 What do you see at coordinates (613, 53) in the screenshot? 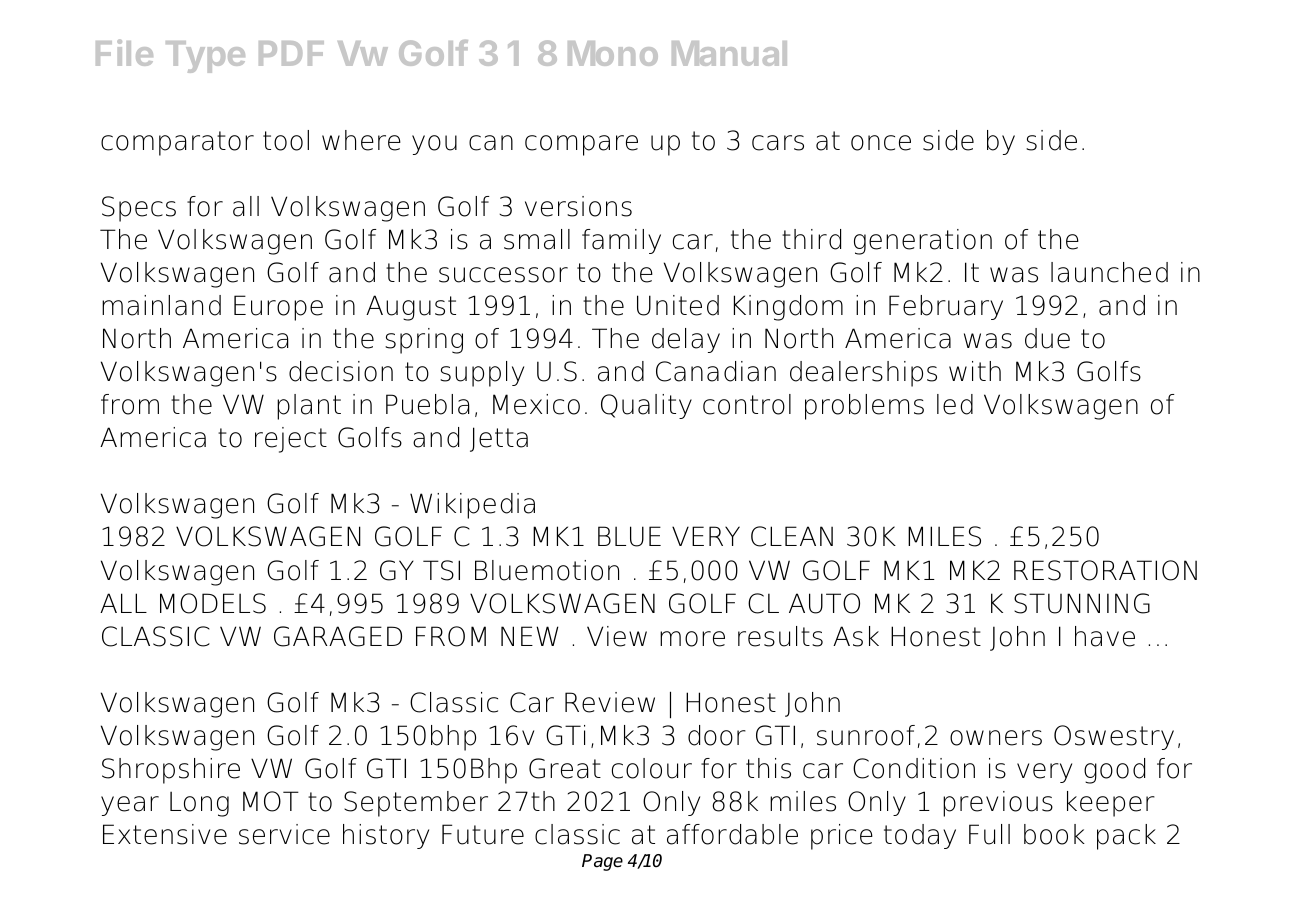
I see `Mono` at bounding box center [613, 53].
